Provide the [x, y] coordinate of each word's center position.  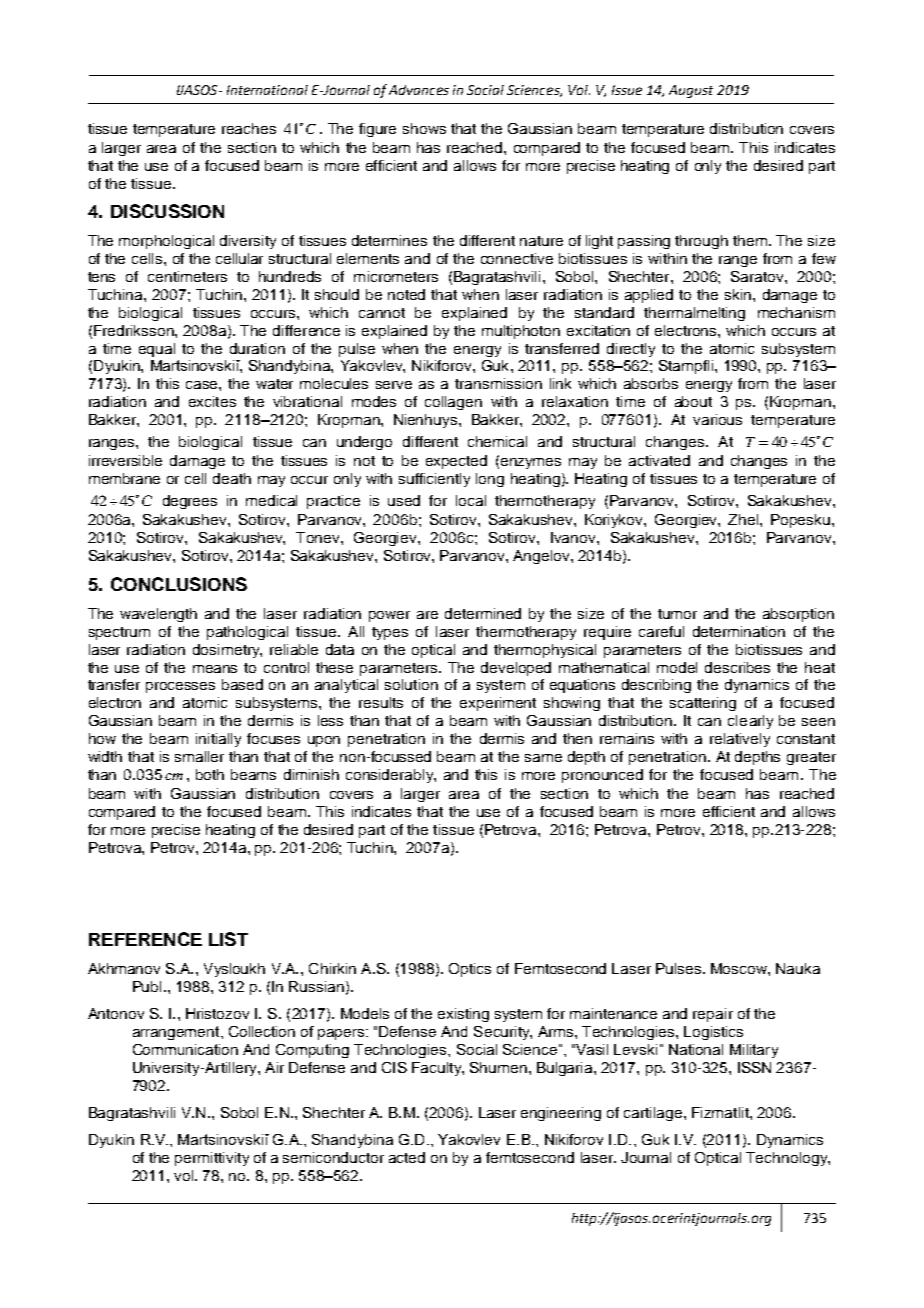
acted [407, 1157]
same [543, 758]
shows [424, 128]
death [232, 478]
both [210, 774]
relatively [740, 740]
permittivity [212, 1159]
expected [456, 462]
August [691, 91]
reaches [249, 128]
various [717, 419]
